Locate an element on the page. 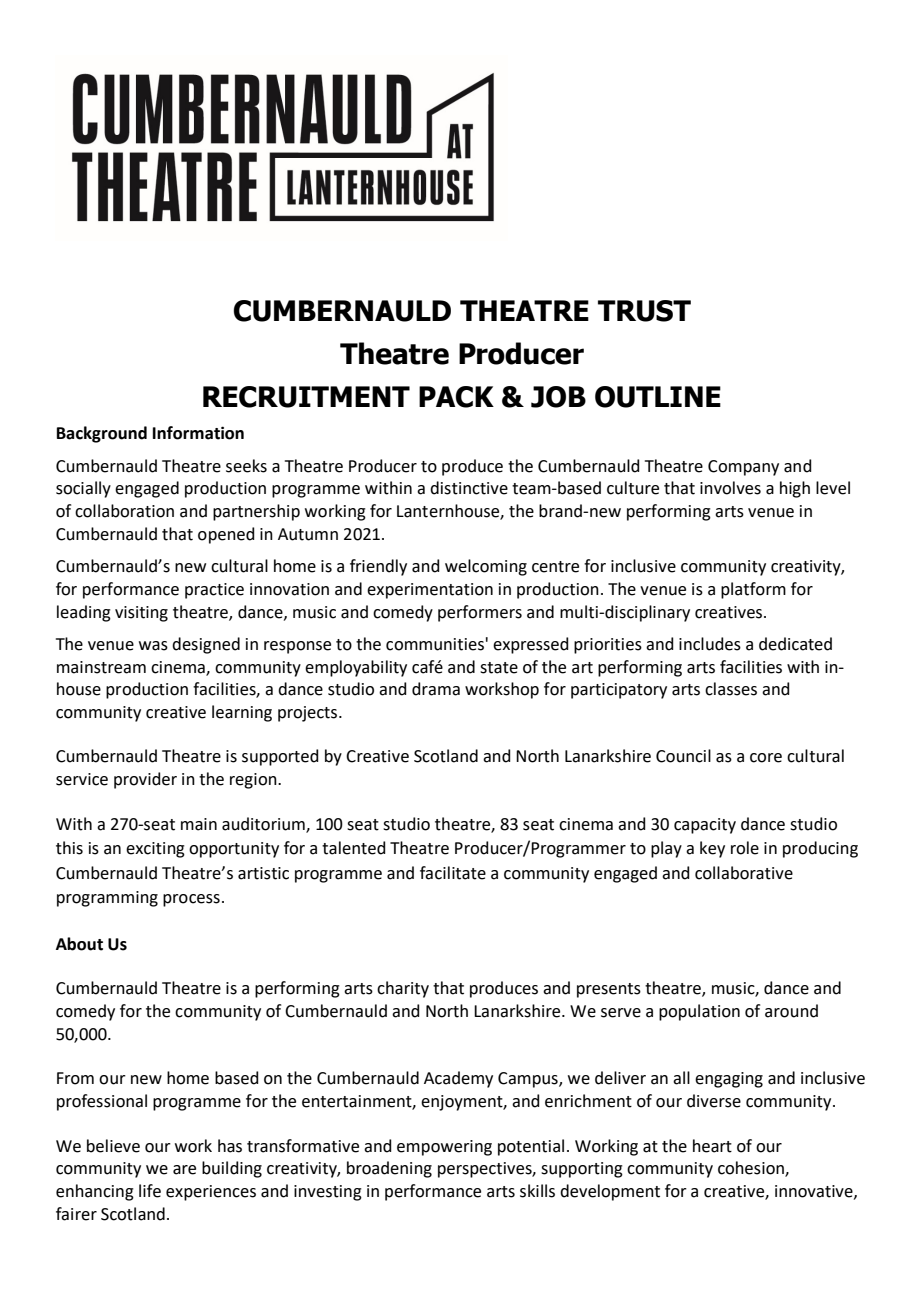 The image size is (924, 1308). collaborative is located at coordinates (744, 873).
